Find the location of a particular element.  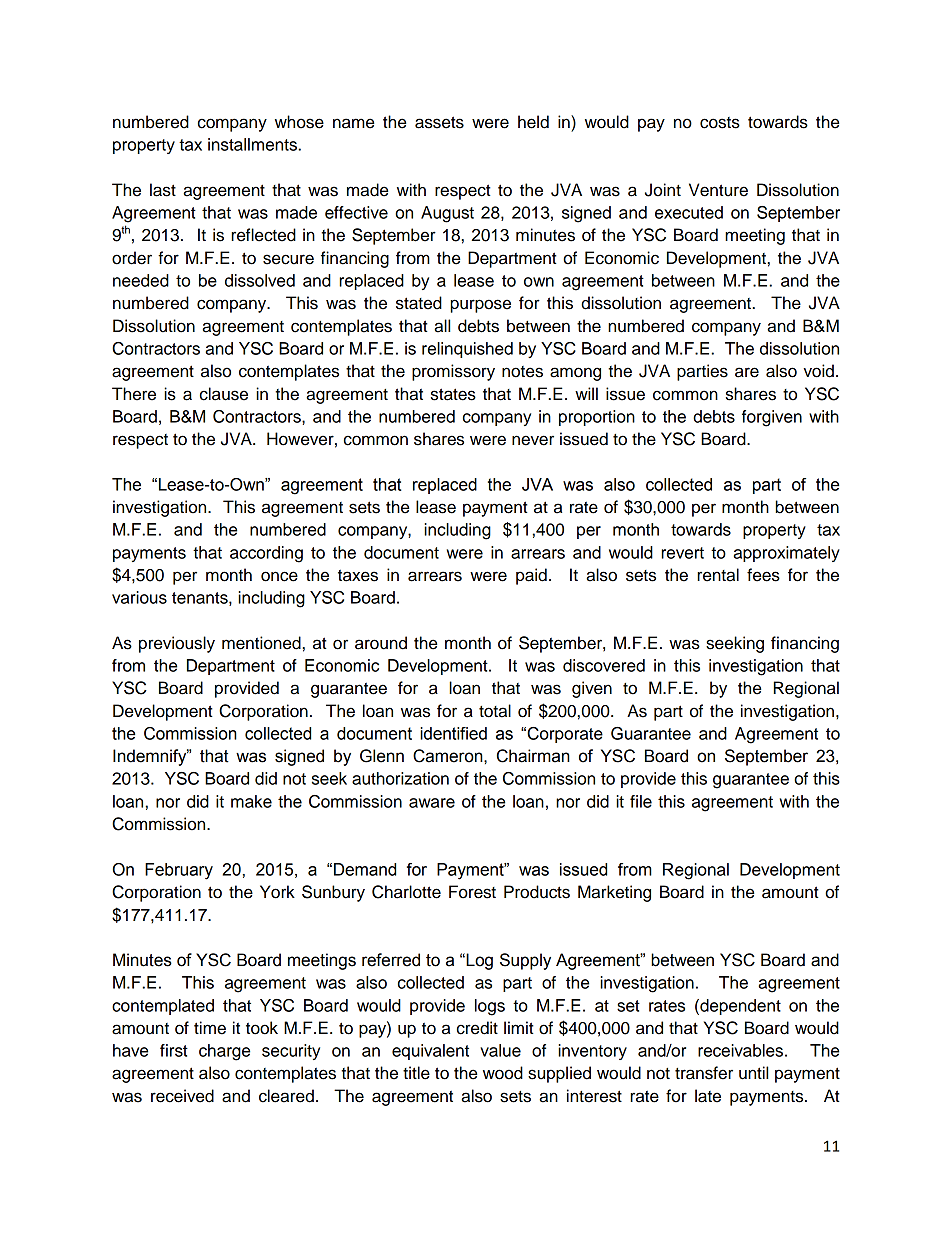

charge is located at coordinates (224, 1052).
